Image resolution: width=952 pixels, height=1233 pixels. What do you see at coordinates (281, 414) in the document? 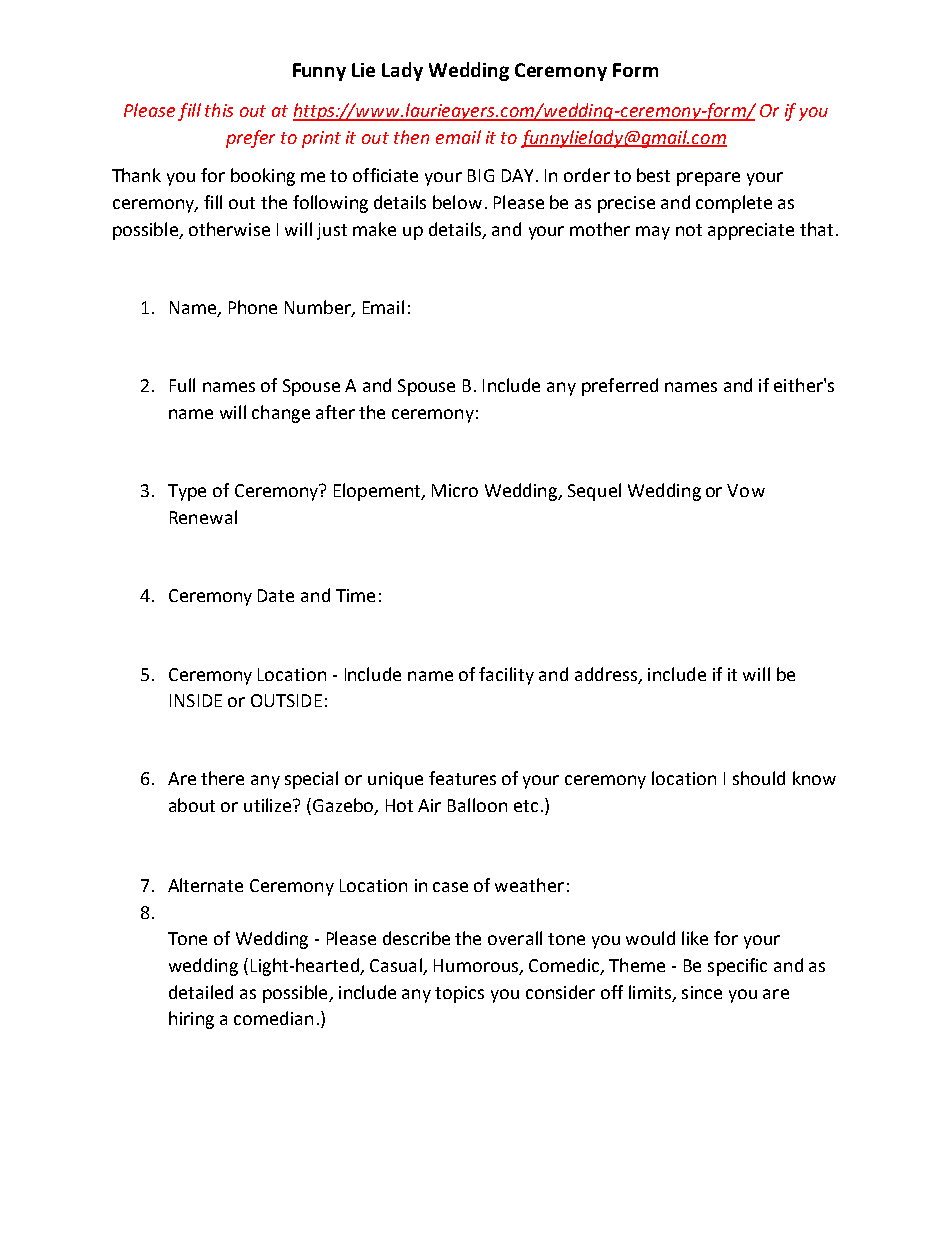
I see `change` at bounding box center [281, 414].
